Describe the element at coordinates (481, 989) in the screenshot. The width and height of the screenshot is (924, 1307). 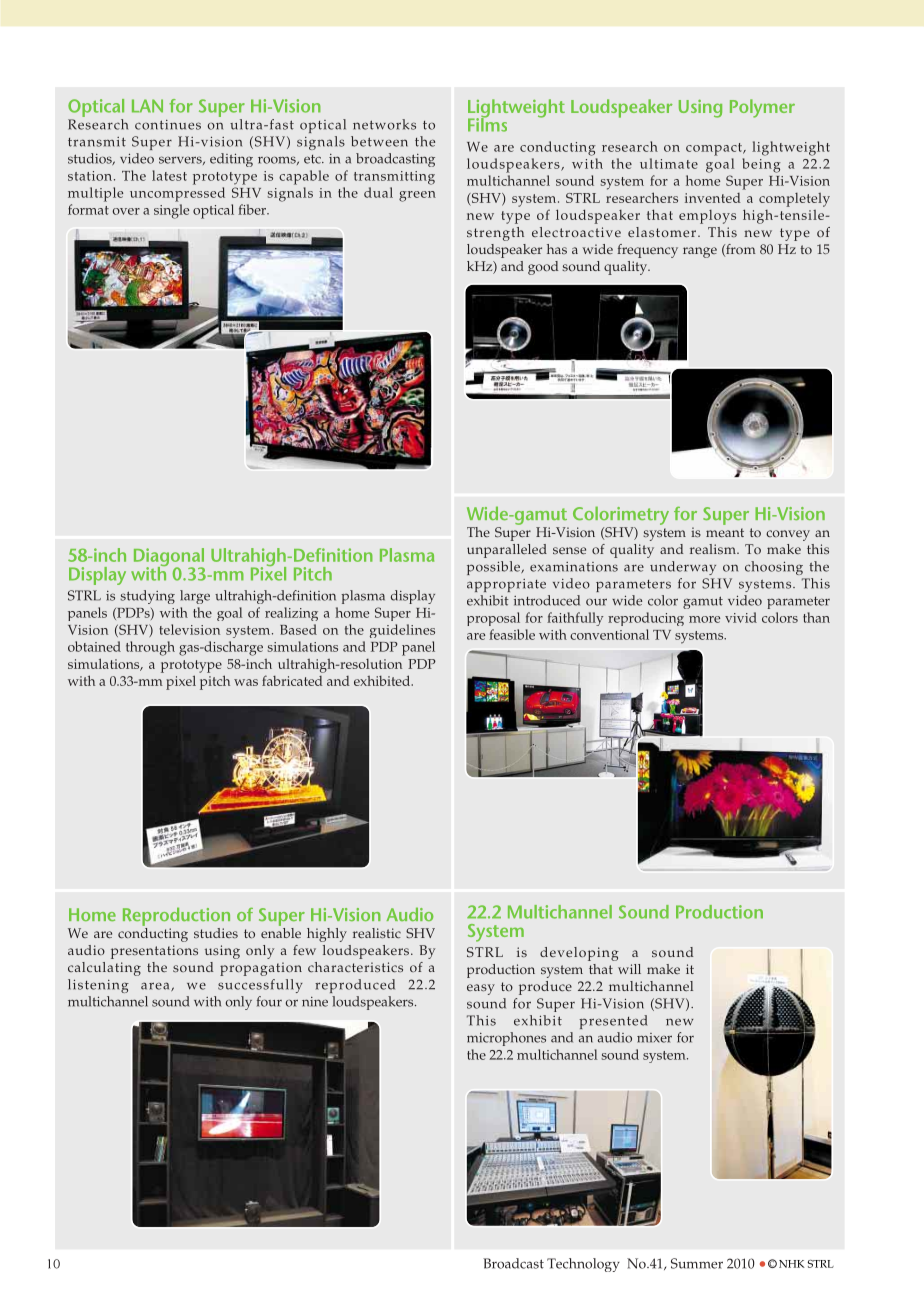
I see `easy` at that location.
